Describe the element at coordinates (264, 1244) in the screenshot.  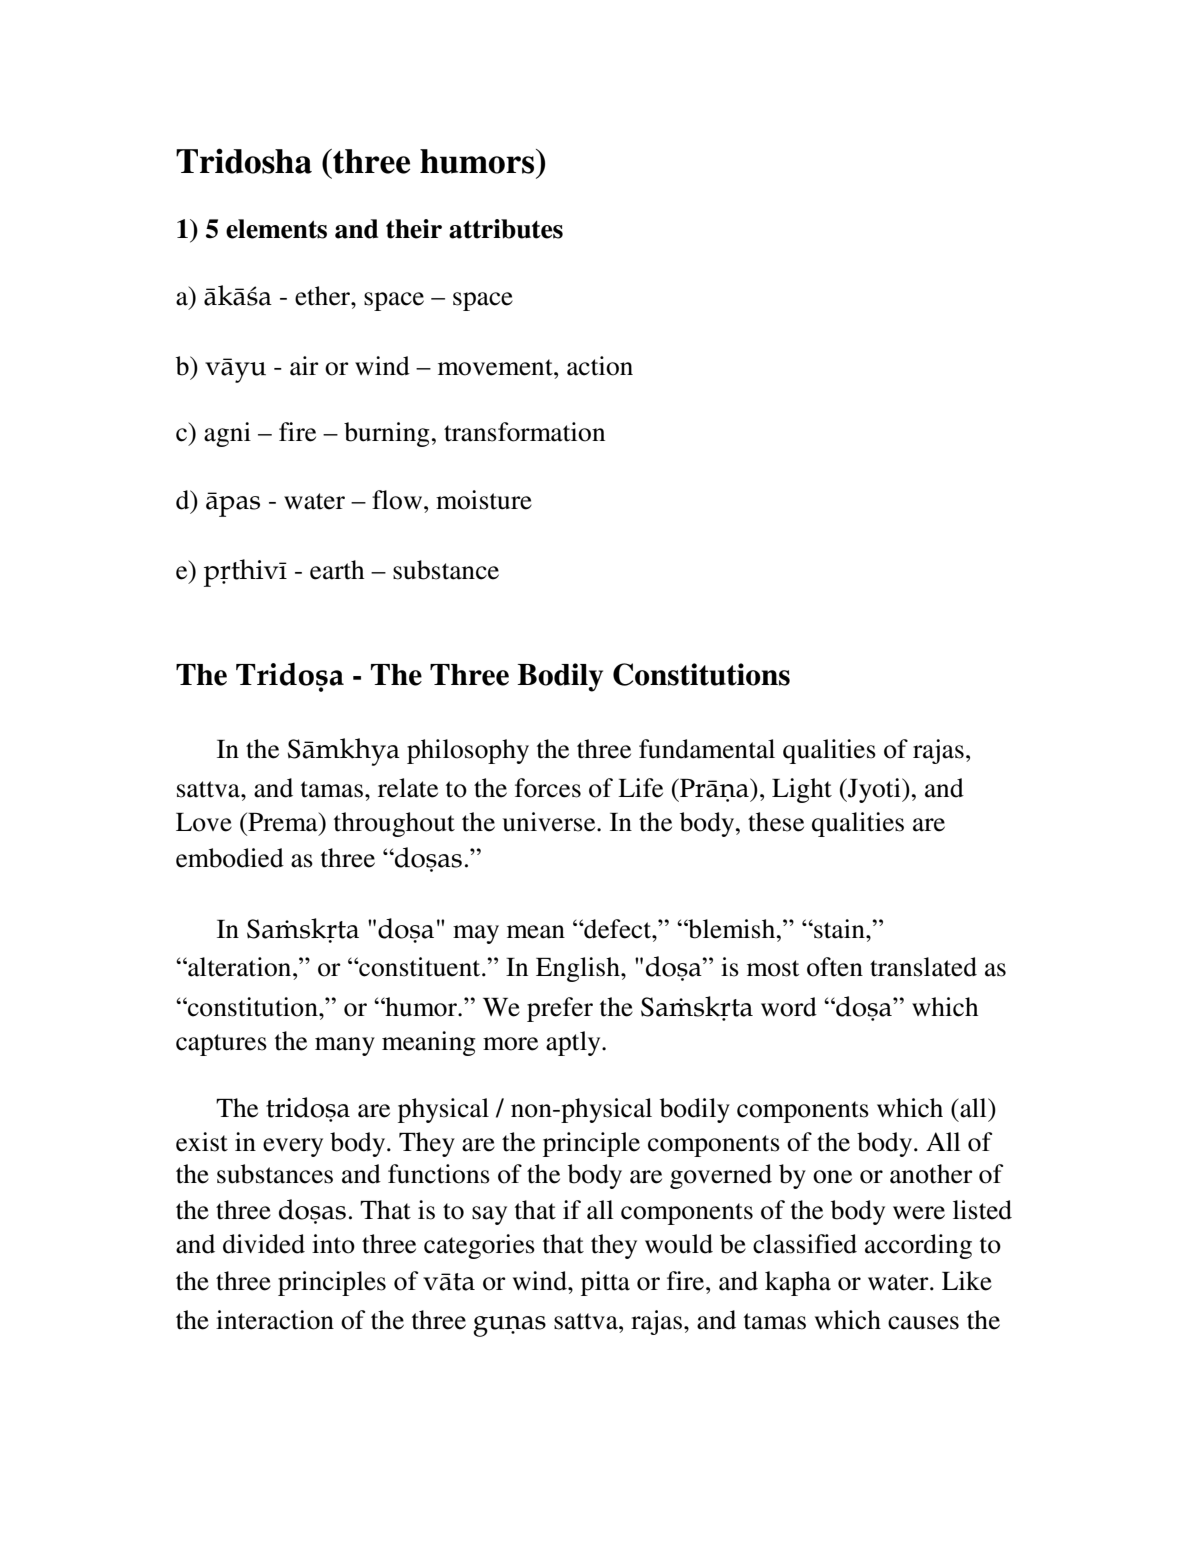
I see `divided` at that location.
